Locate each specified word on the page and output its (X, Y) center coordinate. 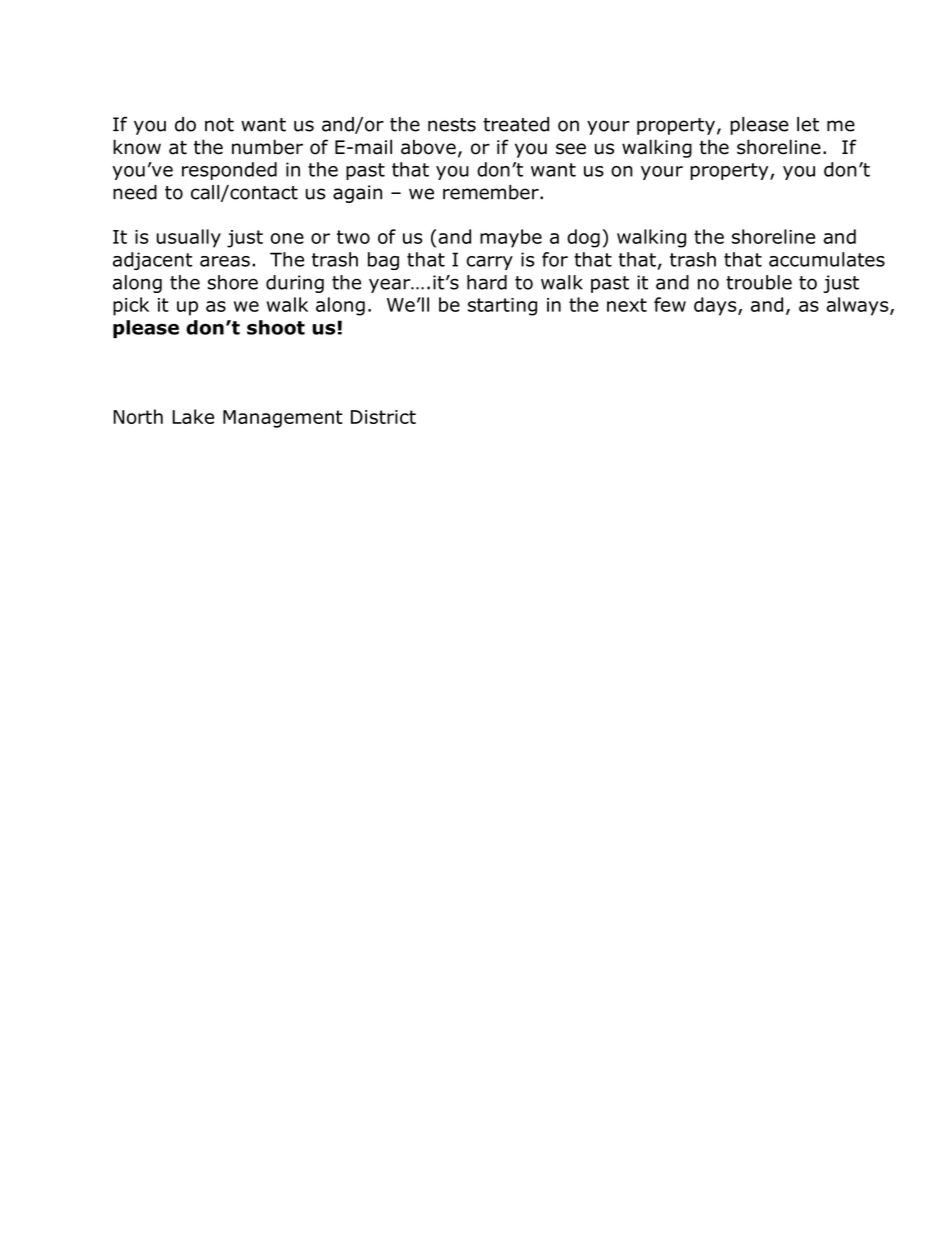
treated (516, 124)
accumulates (827, 259)
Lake (193, 416)
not (219, 125)
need (135, 192)
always (859, 306)
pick (131, 306)
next (627, 305)
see (571, 149)
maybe (511, 238)
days (716, 306)
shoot (276, 327)
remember (492, 192)
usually (189, 238)
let (808, 124)
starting (502, 307)
